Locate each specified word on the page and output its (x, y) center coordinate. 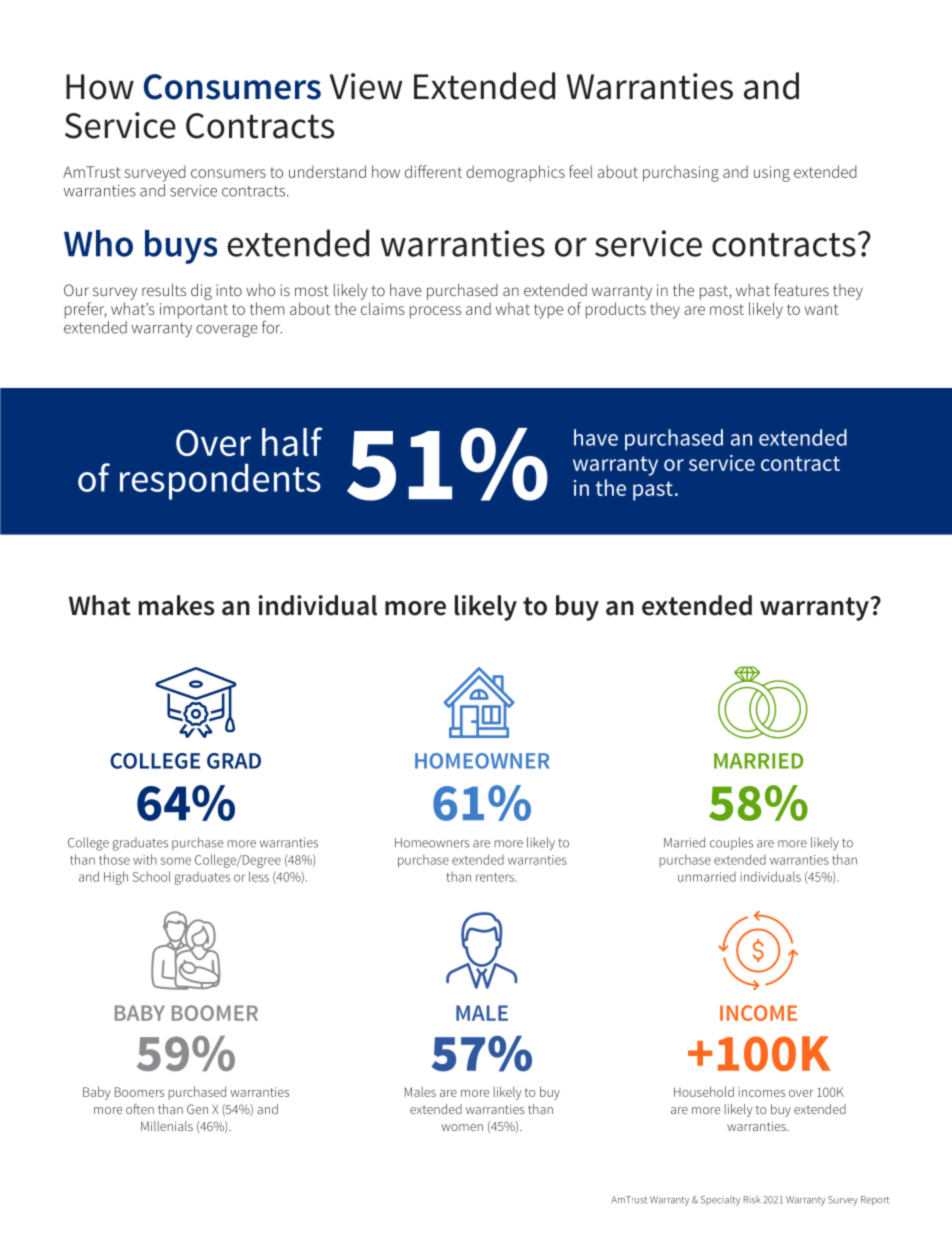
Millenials (167, 1126)
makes (176, 605)
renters (496, 877)
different (433, 171)
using (772, 174)
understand (327, 171)
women (462, 1127)
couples (731, 843)
